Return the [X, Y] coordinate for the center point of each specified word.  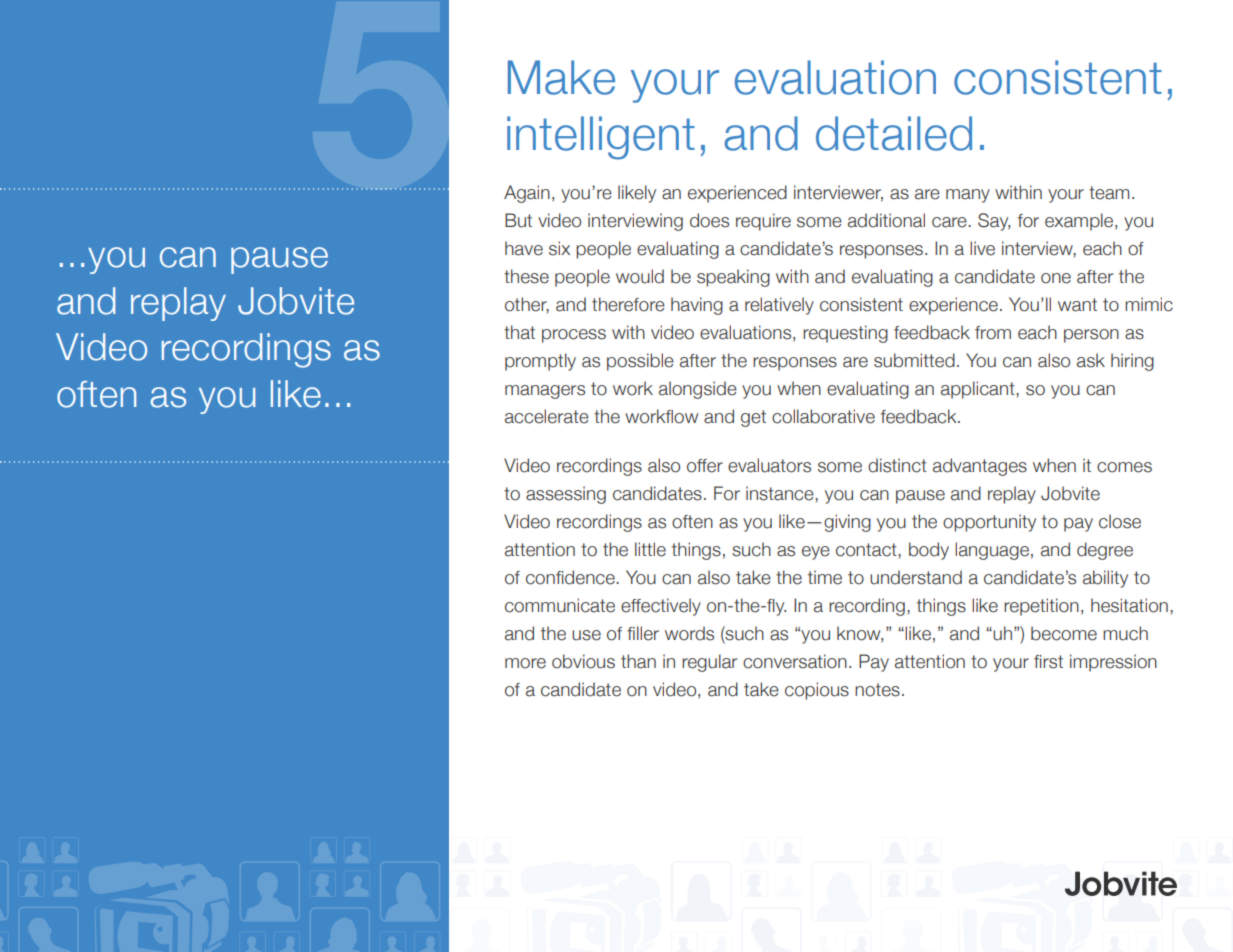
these [526, 276]
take [761, 689]
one [1056, 278]
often [96, 394]
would [640, 276]
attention [540, 549]
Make [561, 77]
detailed [894, 133]
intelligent [601, 138]
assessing [566, 495]
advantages [980, 467]
